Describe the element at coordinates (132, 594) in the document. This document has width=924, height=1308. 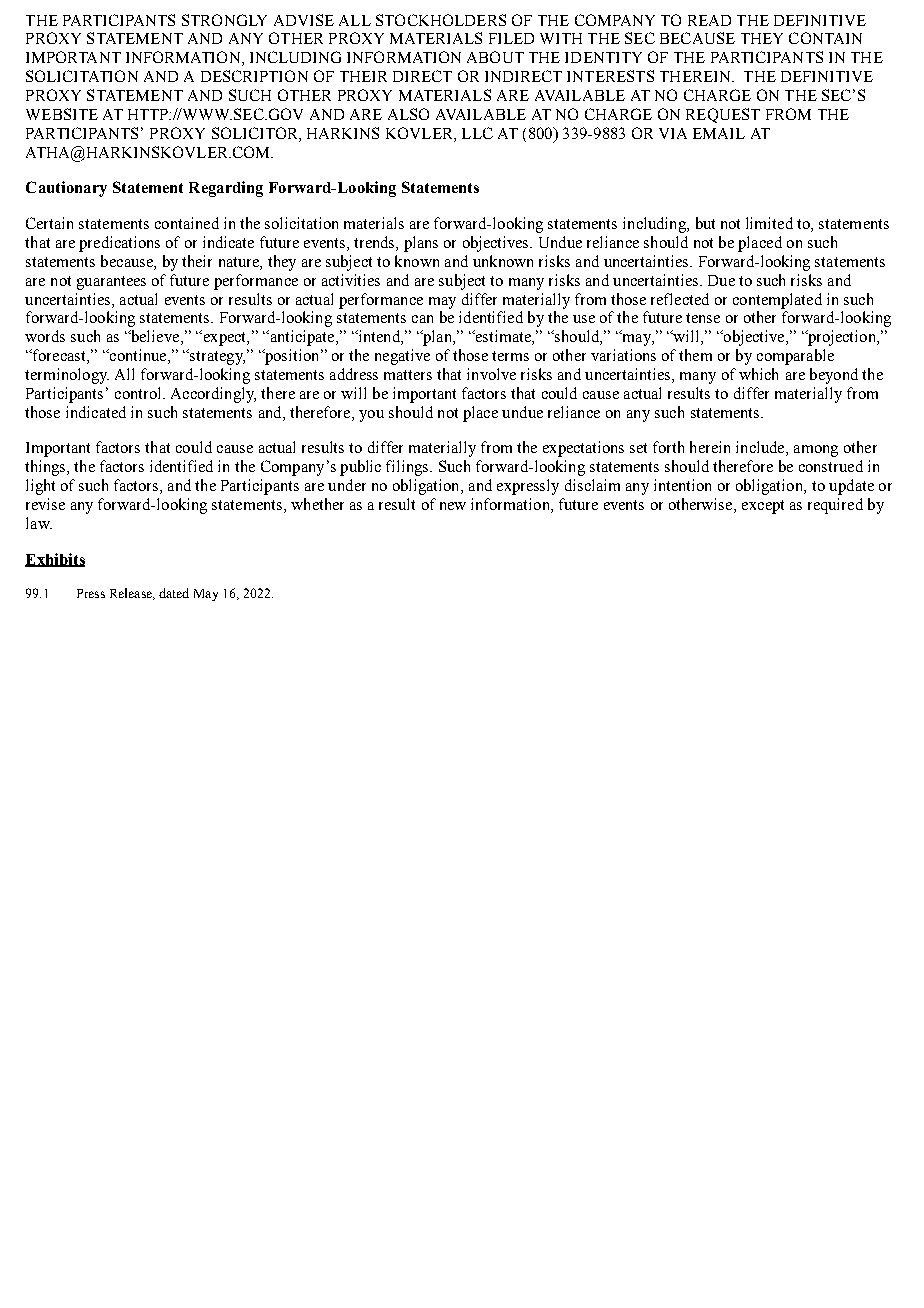
I see `Release` at that location.
